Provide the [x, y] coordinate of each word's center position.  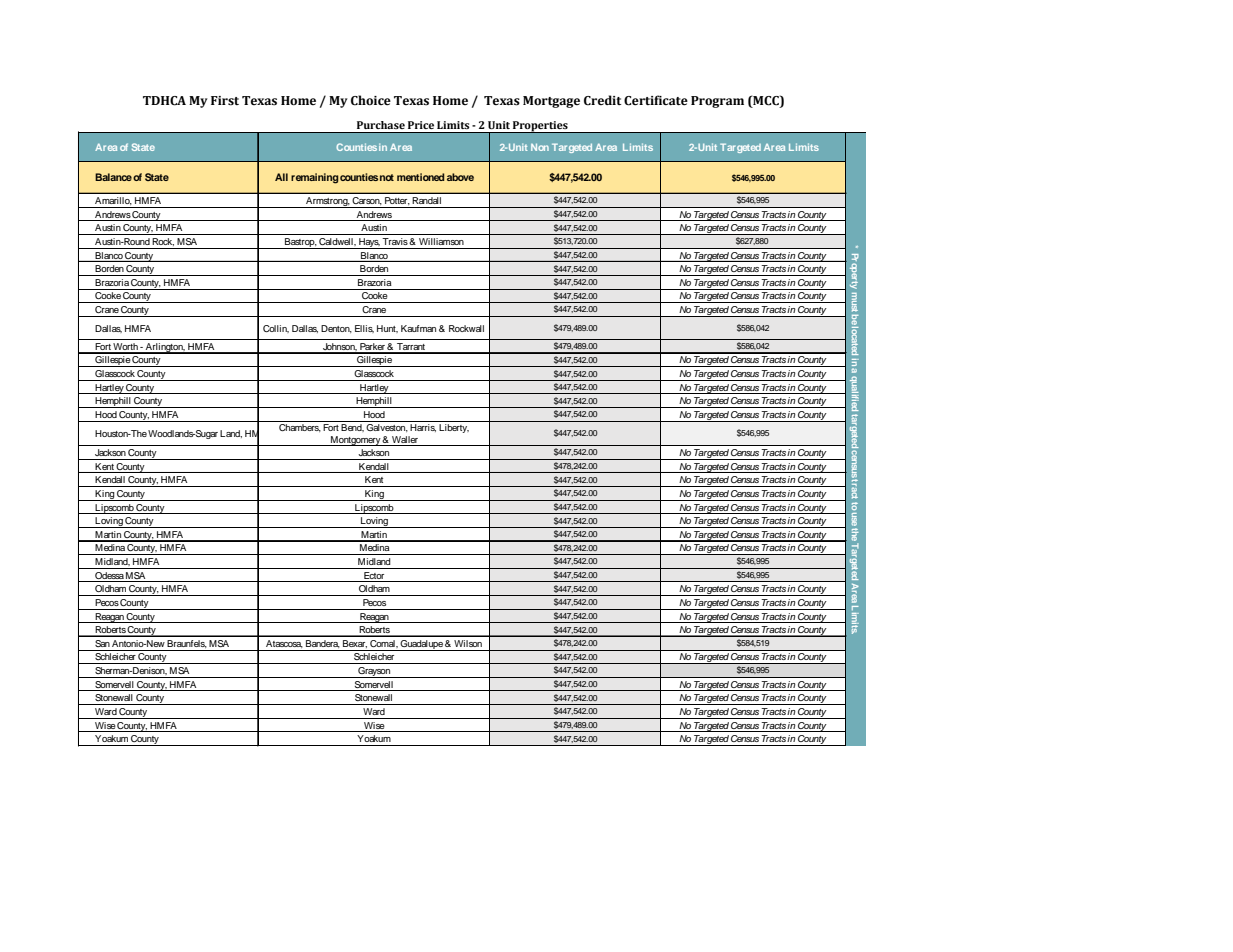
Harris [423, 428]
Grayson [374, 672]
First [225, 101]
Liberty [454, 428]
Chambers [300, 428]
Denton [336, 329]
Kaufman [418, 328]
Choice [371, 100]
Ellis [364, 329]
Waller [405, 441]
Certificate [656, 100]
